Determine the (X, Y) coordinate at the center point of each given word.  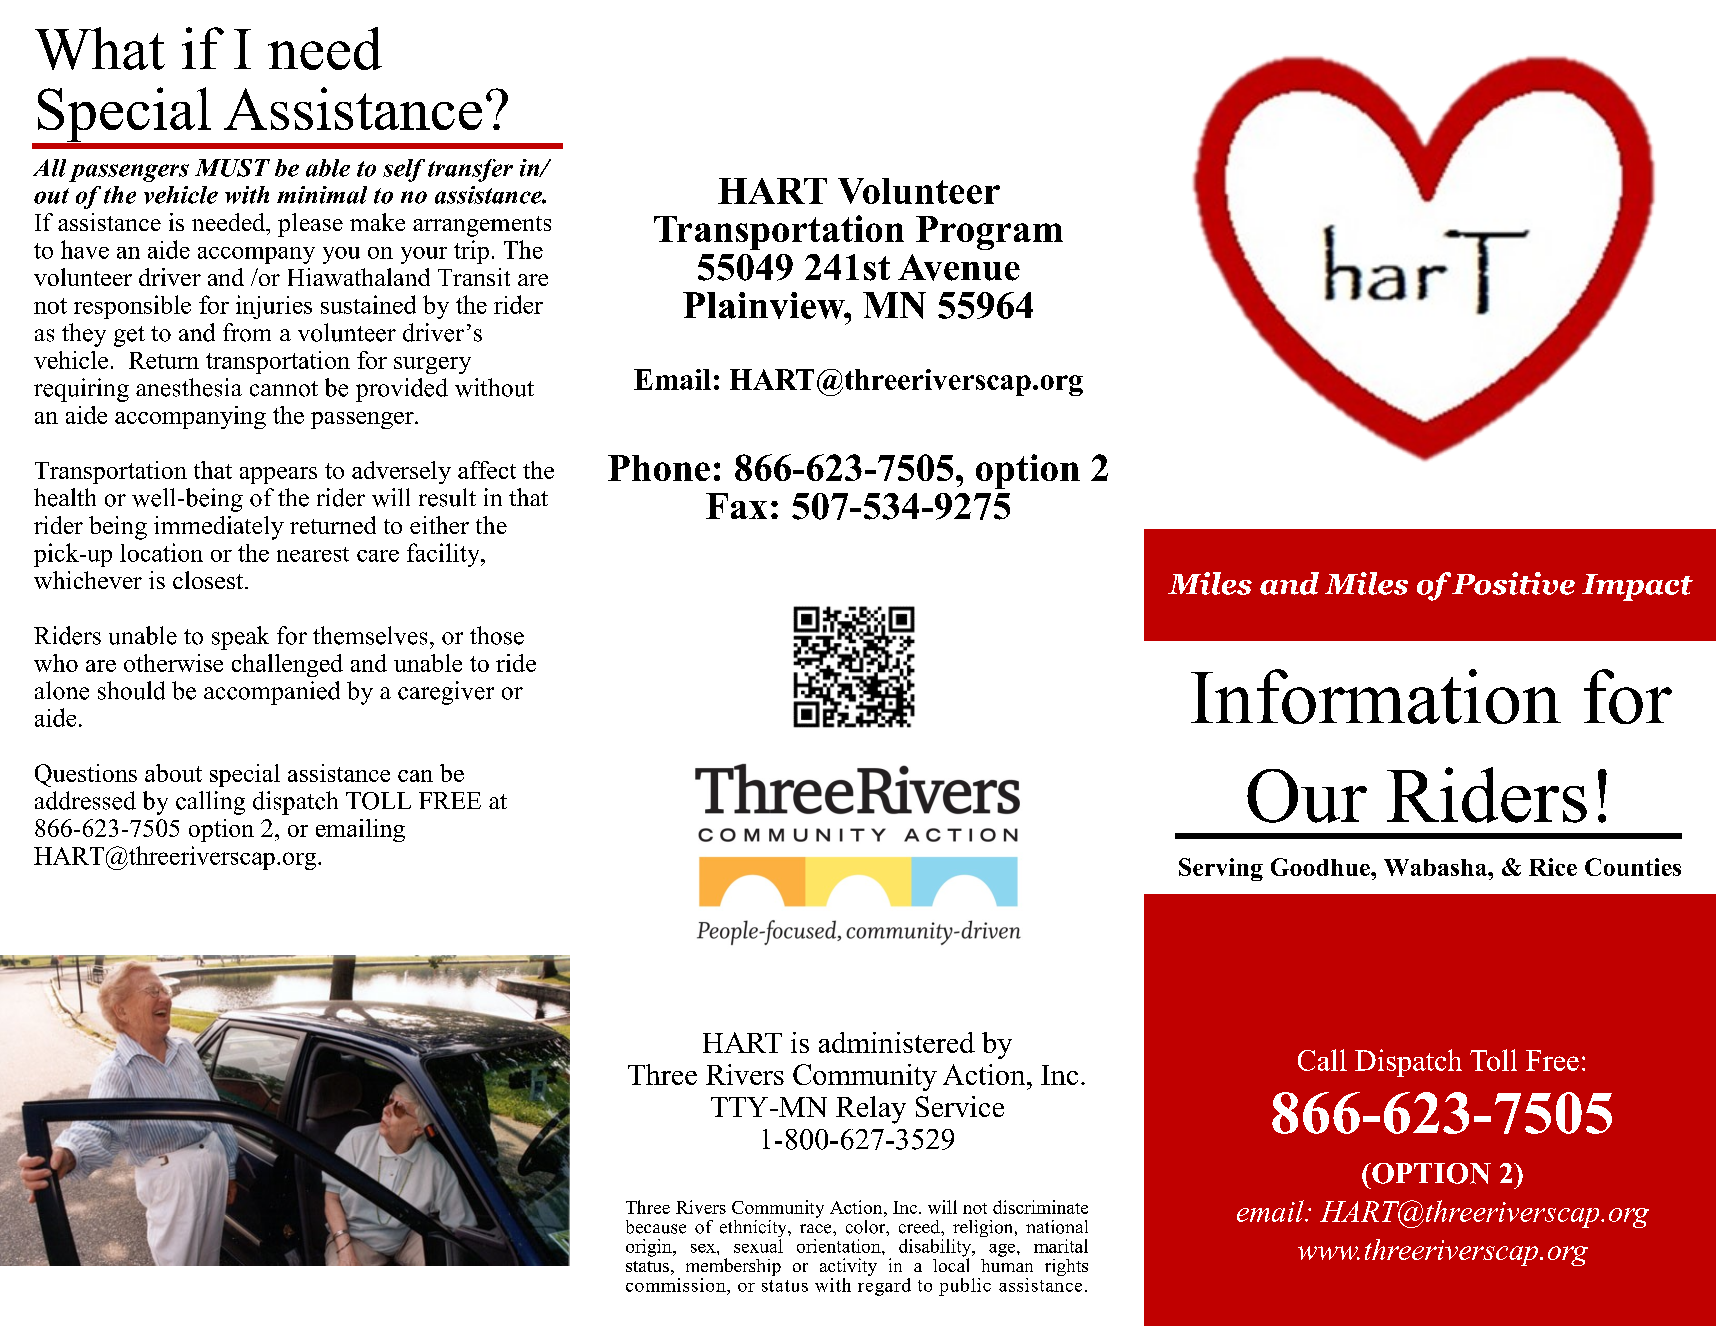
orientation (840, 1246)
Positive (1513, 583)
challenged (287, 665)
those (497, 635)
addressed (85, 800)
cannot (284, 389)
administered (897, 1042)
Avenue (959, 267)
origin (650, 1248)
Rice (1553, 867)
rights (1066, 1267)
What (100, 48)
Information (1376, 696)
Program (989, 233)
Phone (659, 468)
